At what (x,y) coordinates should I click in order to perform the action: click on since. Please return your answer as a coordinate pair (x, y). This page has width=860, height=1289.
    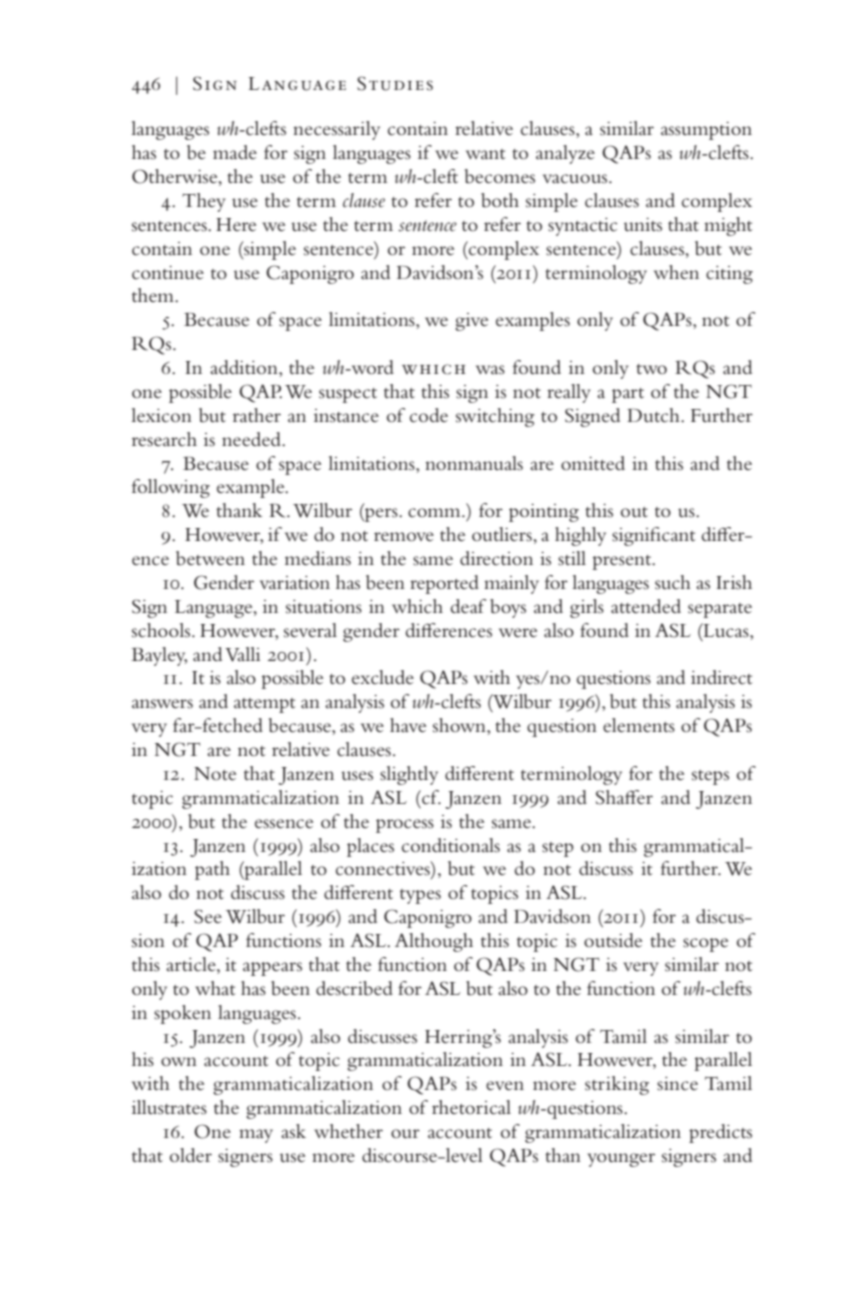
    Looking at the image, I should click on (677, 1084).
